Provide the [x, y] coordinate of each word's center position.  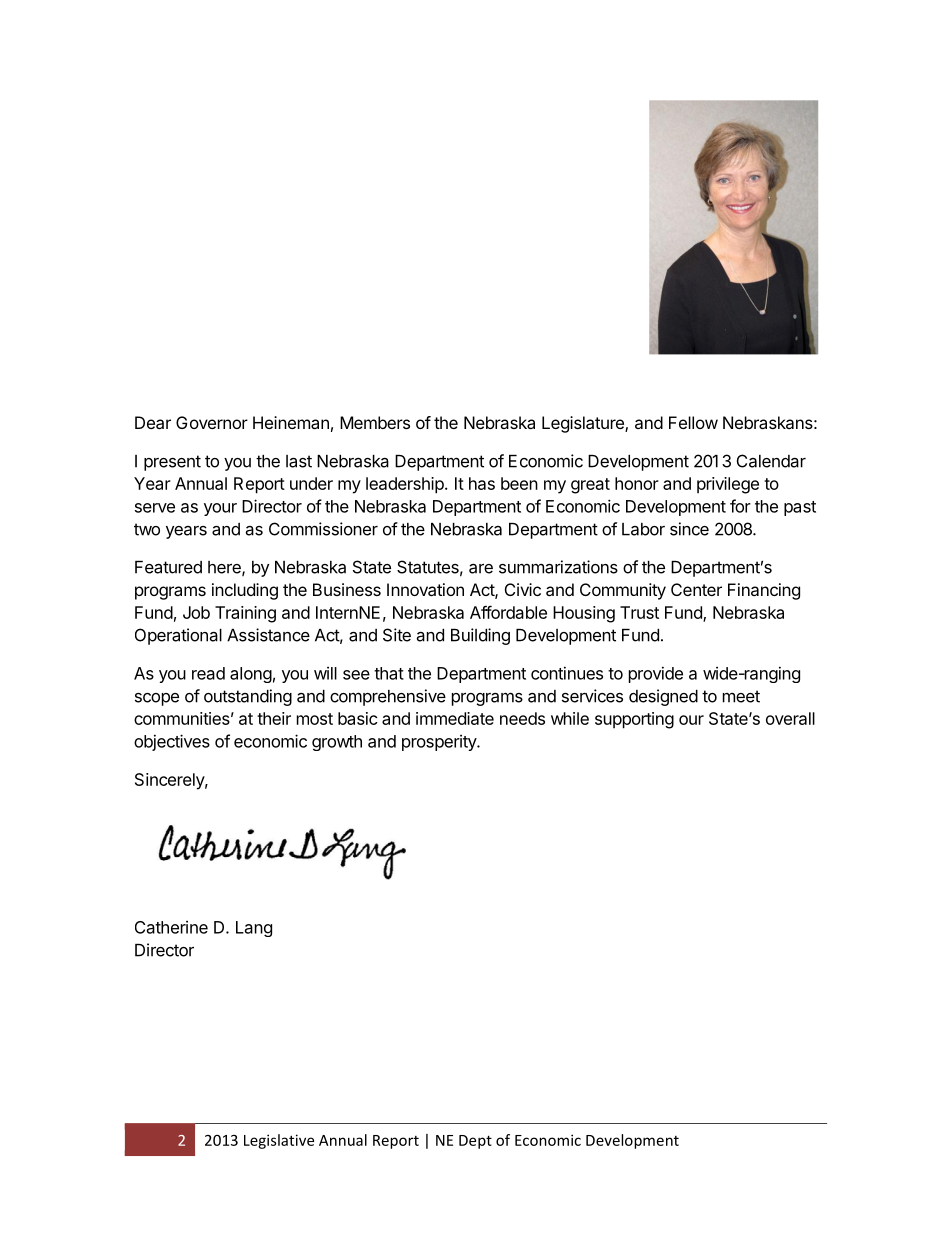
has [482, 483]
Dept [475, 1142]
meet [741, 696]
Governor [212, 422]
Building [480, 636]
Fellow [693, 422]
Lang [254, 929]
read [208, 673]
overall [790, 718]
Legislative [279, 1141]
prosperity [440, 743]
